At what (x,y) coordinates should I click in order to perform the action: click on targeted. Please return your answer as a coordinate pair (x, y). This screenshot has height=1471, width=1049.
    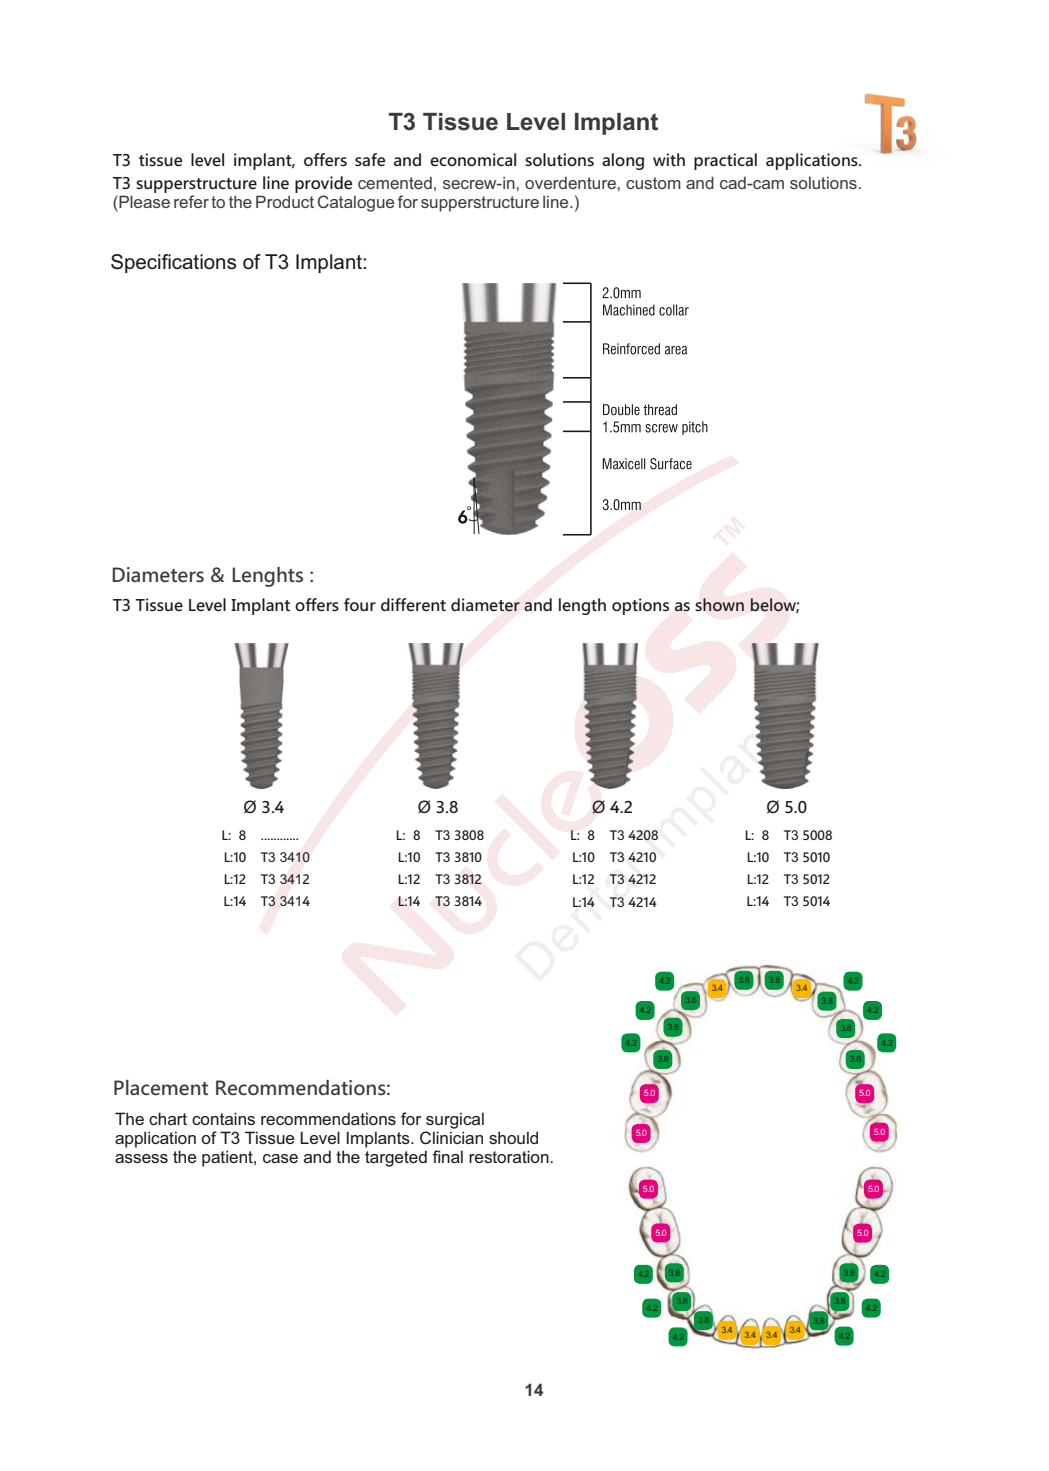
    Looking at the image, I should click on (396, 1158).
